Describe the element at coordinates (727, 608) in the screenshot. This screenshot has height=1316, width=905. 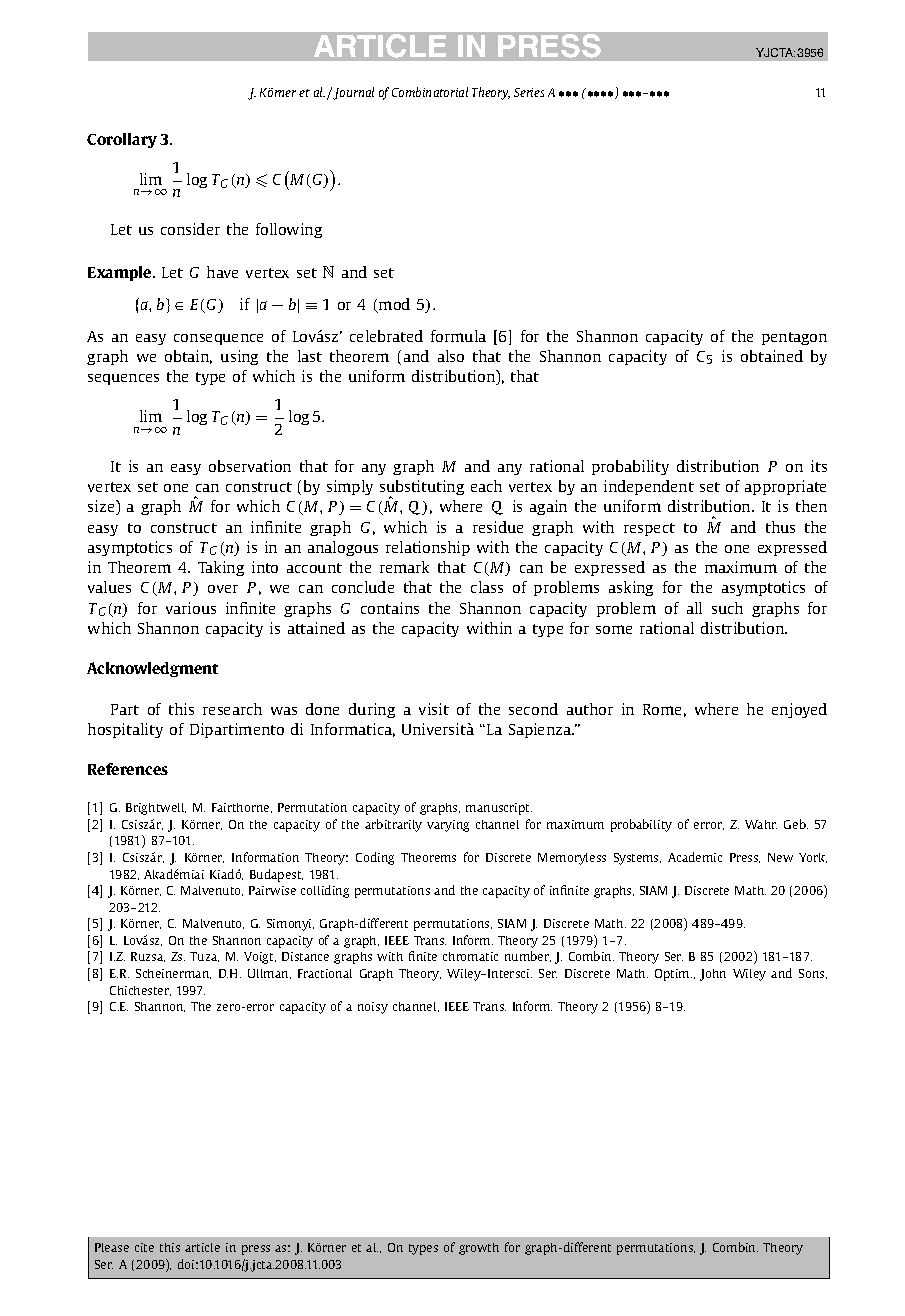
I see `such` at that location.
